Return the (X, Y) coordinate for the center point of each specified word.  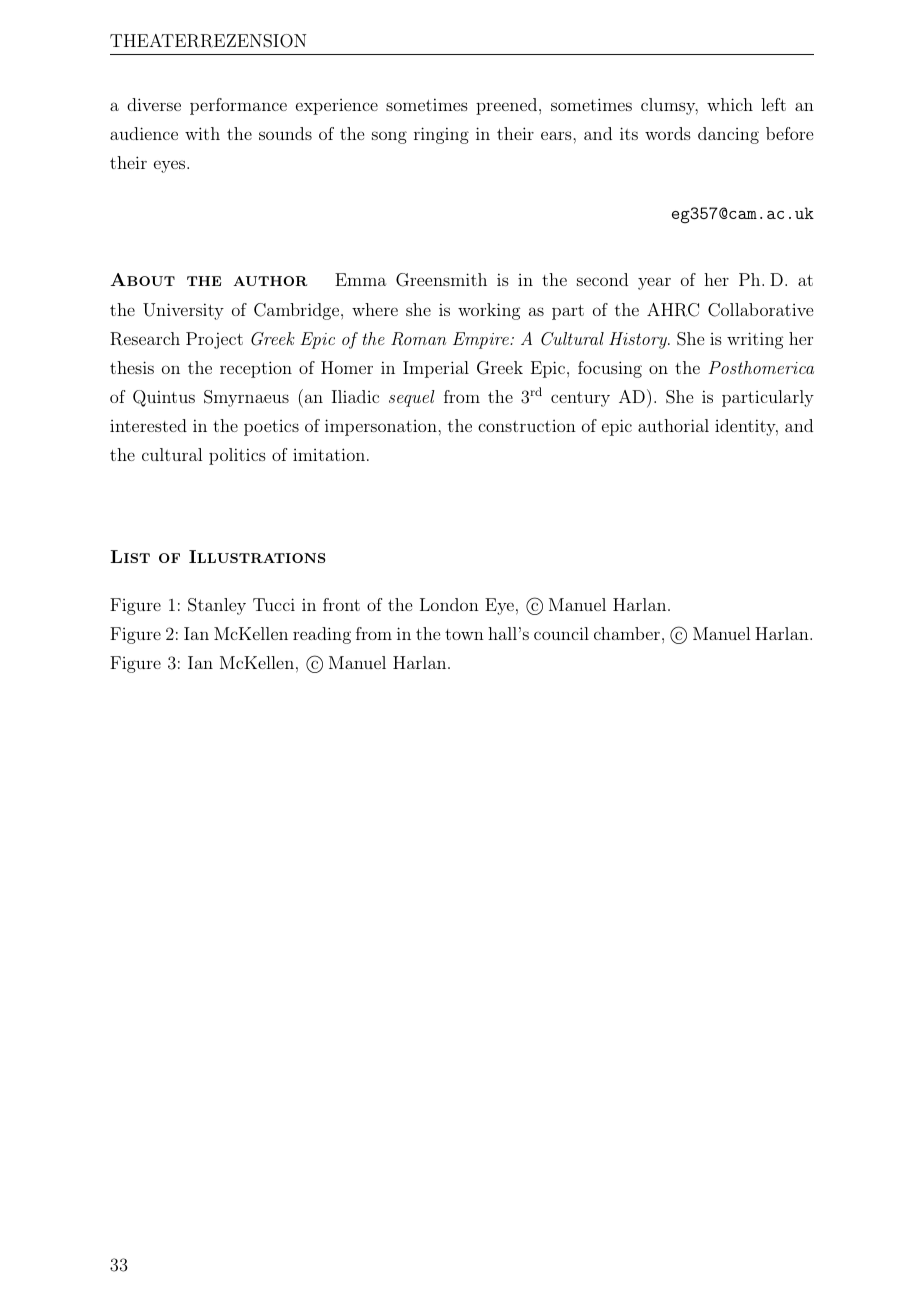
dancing (728, 135)
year (654, 283)
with (202, 133)
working (489, 311)
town (464, 634)
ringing (441, 135)
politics (237, 456)
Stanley (217, 606)
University (183, 311)
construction (527, 426)
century (580, 399)
